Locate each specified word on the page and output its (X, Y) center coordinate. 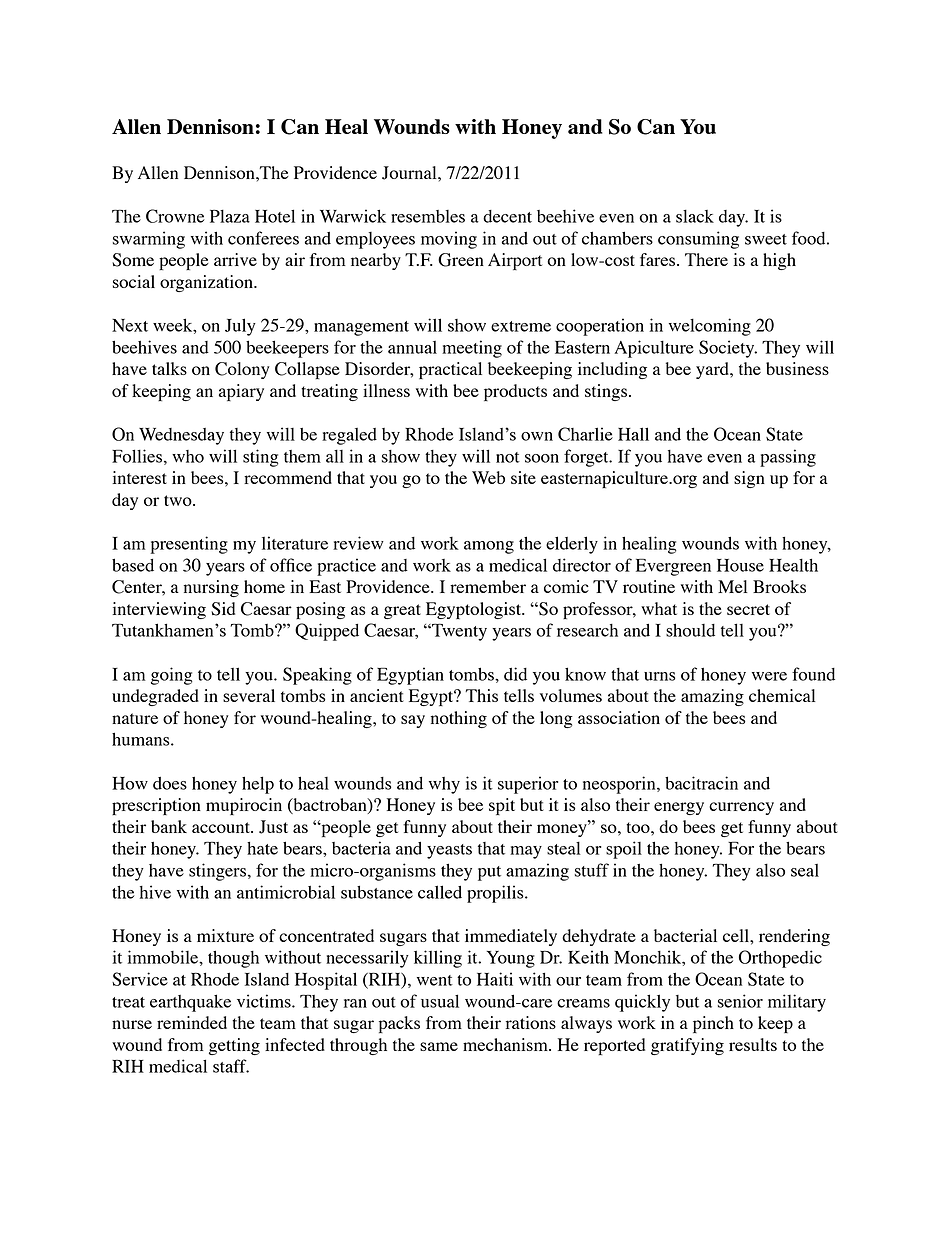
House (740, 565)
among (489, 547)
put (489, 873)
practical (450, 370)
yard (713, 370)
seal (805, 870)
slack (695, 216)
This (481, 695)
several (249, 695)
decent (507, 216)
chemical (782, 695)
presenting (189, 545)
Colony (242, 370)
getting (234, 1046)
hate (262, 848)
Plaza (230, 216)
